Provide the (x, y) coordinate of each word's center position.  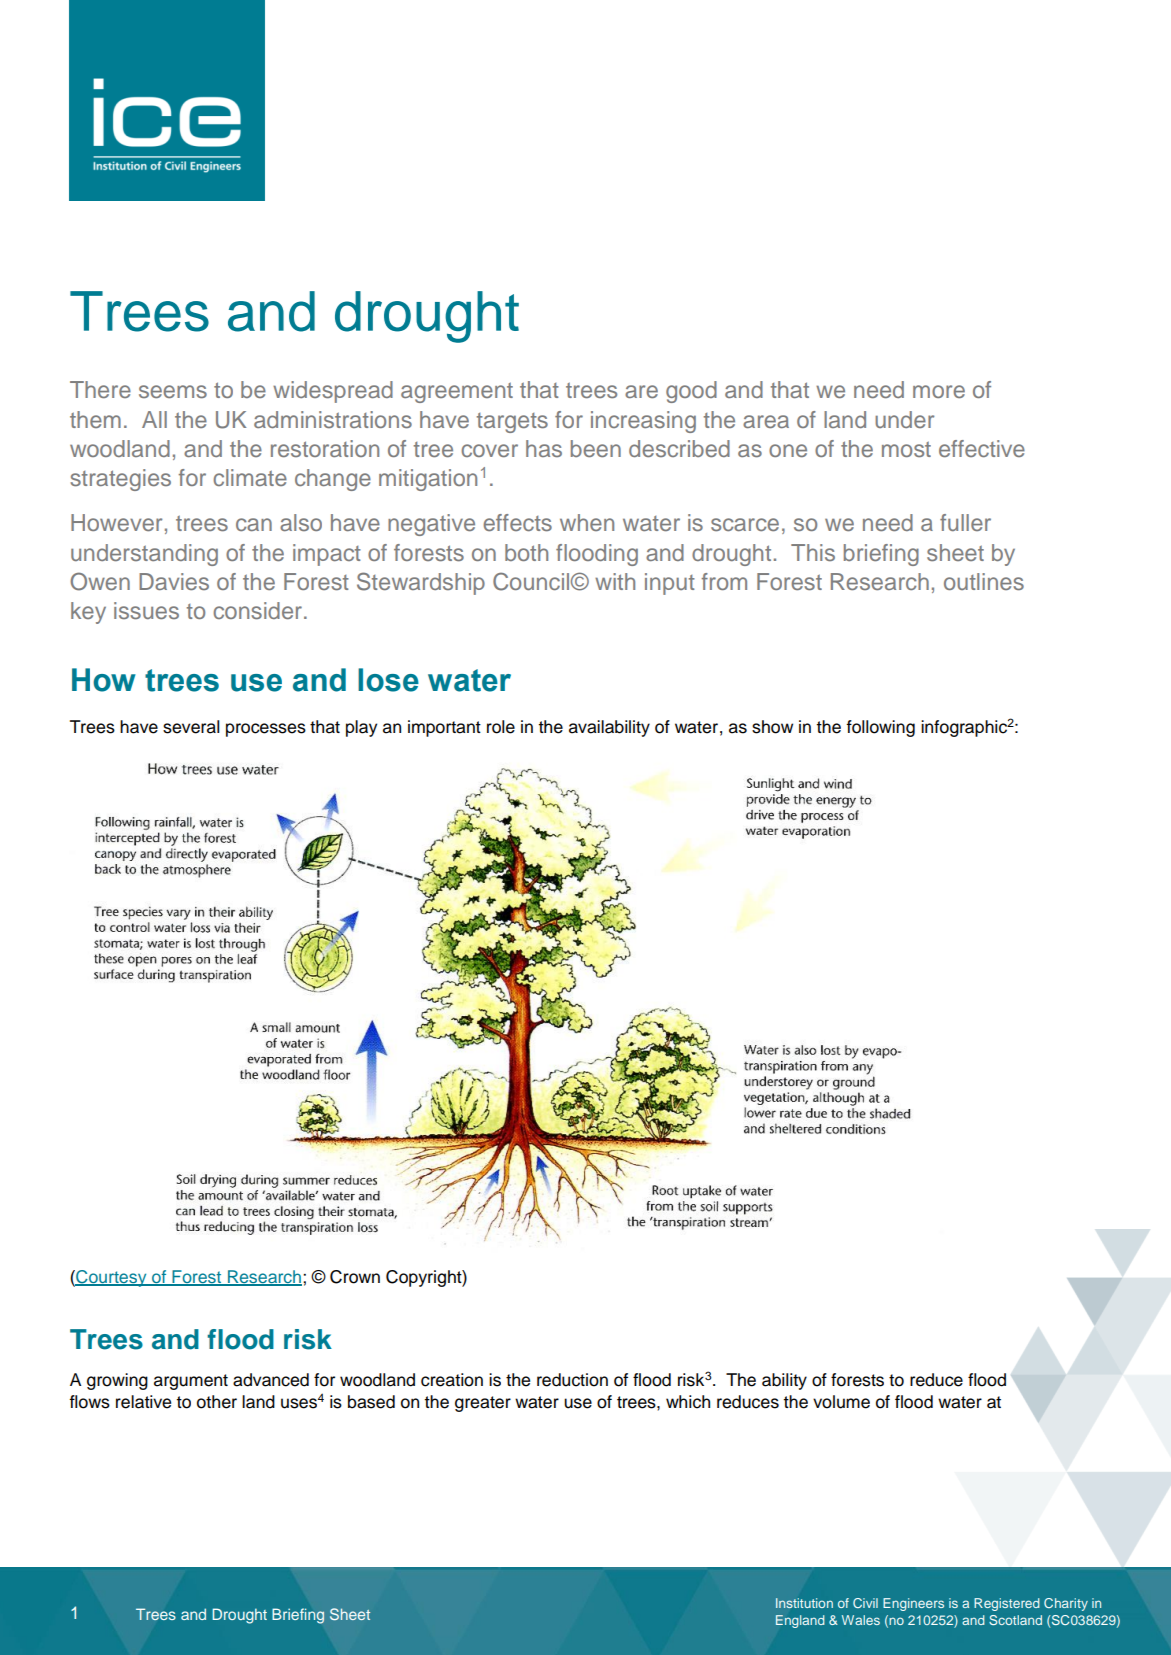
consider (259, 611)
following (880, 728)
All (154, 419)
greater (483, 1404)
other (217, 1402)
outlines (984, 582)
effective (982, 448)
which (688, 1402)
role (501, 727)
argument (191, 1382)
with (615, 581)
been (596, 448)
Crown (355, 1277)
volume (841, 1402)
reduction (572, 1380)
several (191, 727)
